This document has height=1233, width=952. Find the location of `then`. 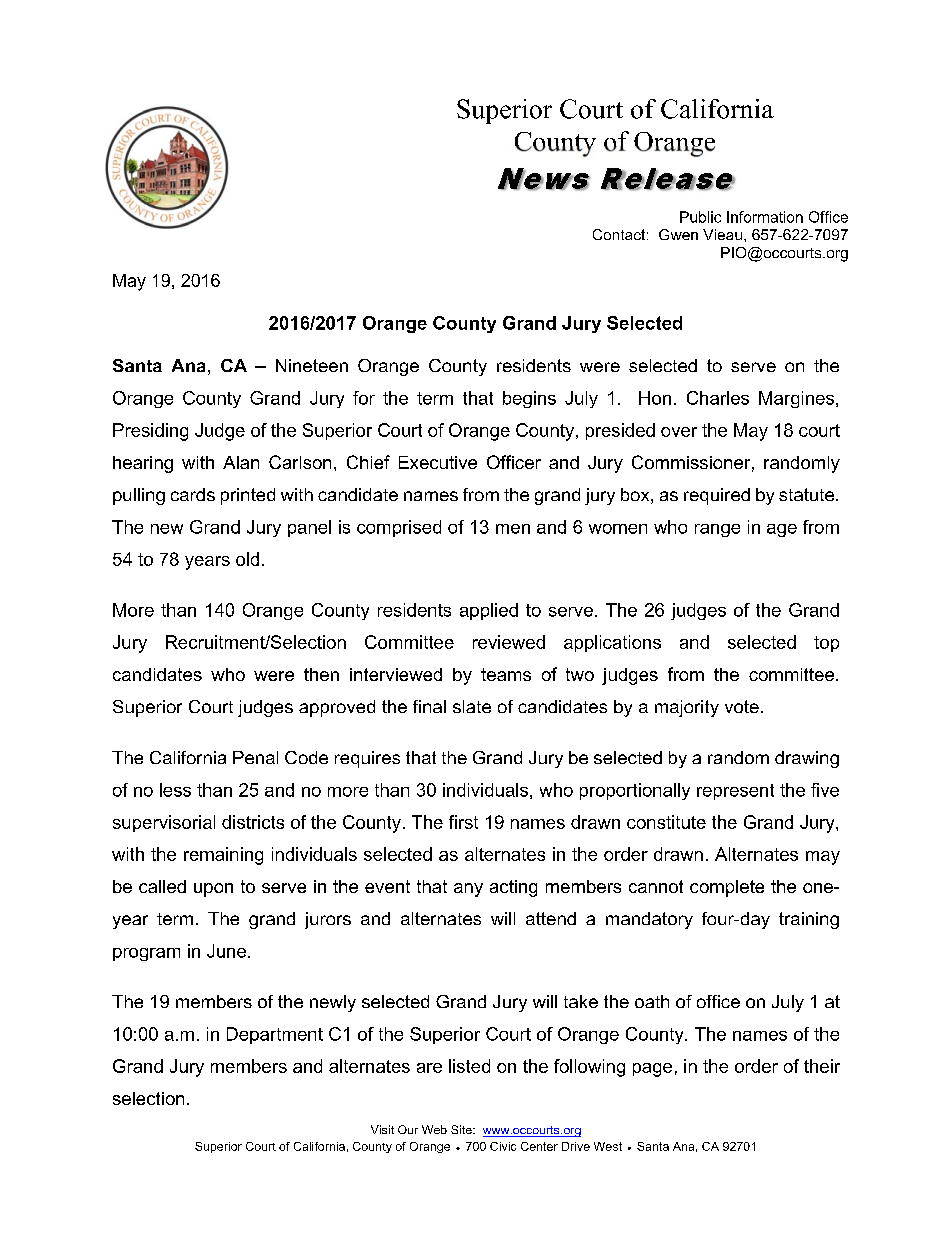

then is located at coordinates (321, 674).
